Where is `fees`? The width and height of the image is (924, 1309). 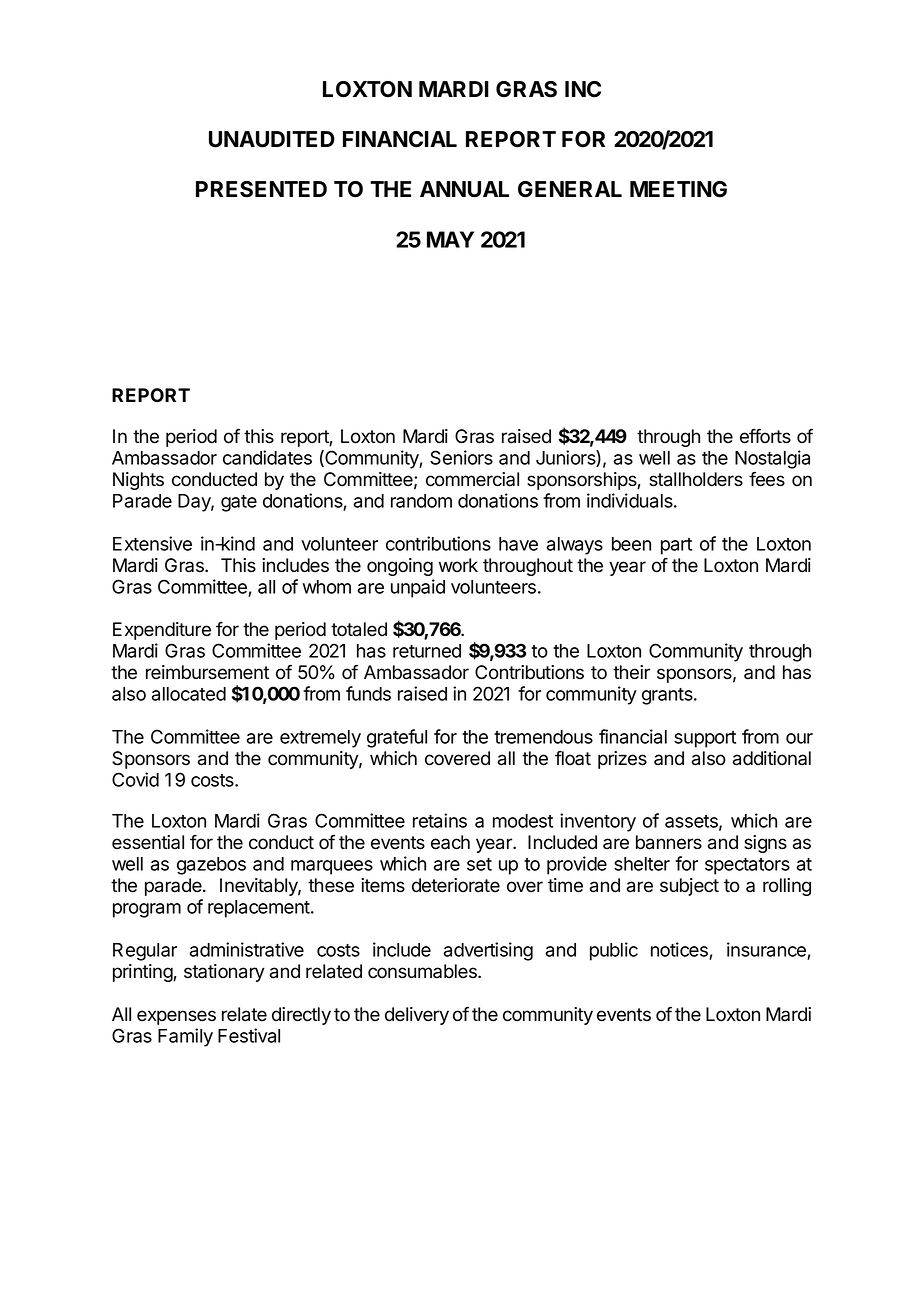
fees is located at coordinates (767, 479).
